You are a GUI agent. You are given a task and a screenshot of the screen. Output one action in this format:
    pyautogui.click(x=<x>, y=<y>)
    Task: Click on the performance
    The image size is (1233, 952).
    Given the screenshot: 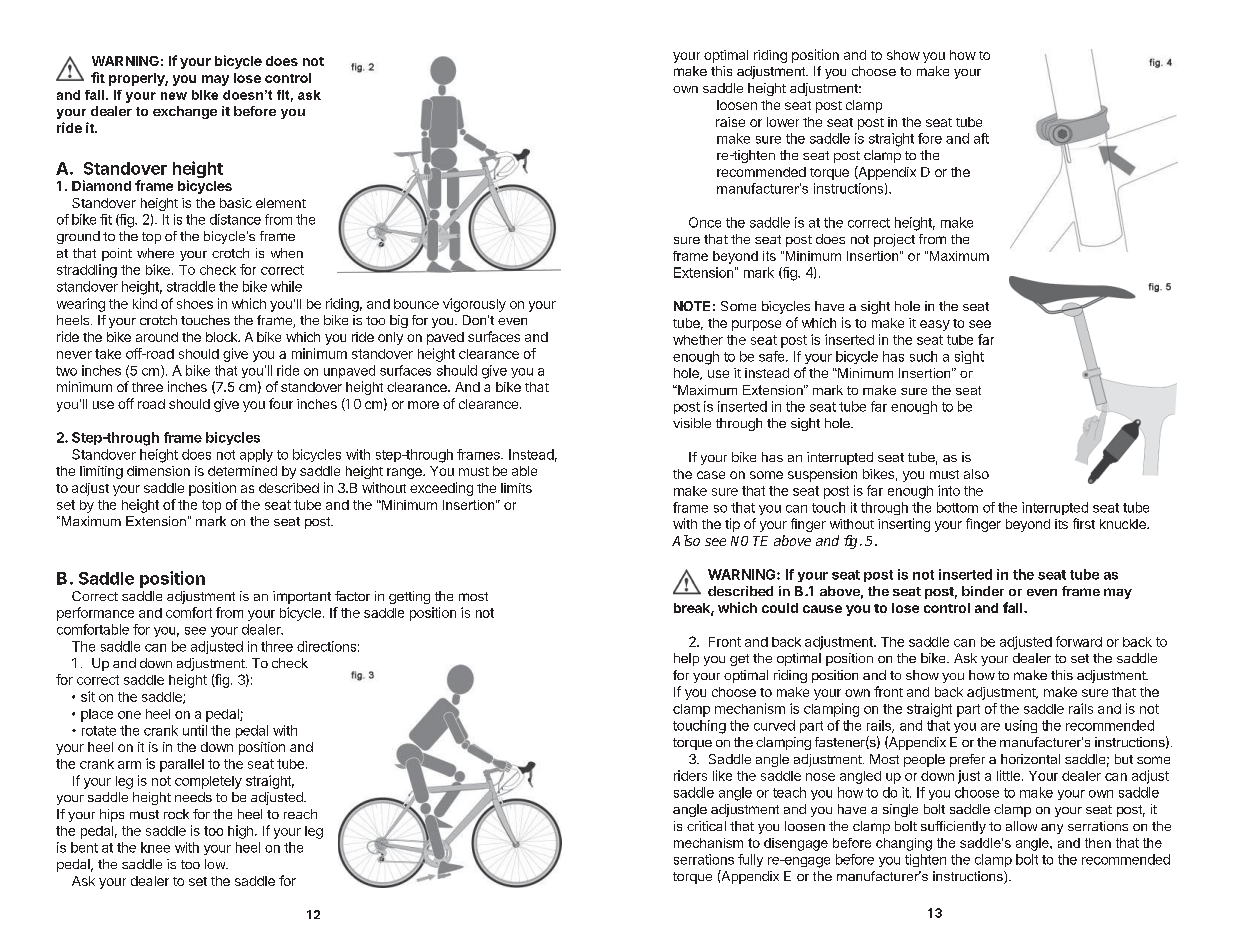 What is the action you would take?
    pyautogui.click(x=95, y=614)
